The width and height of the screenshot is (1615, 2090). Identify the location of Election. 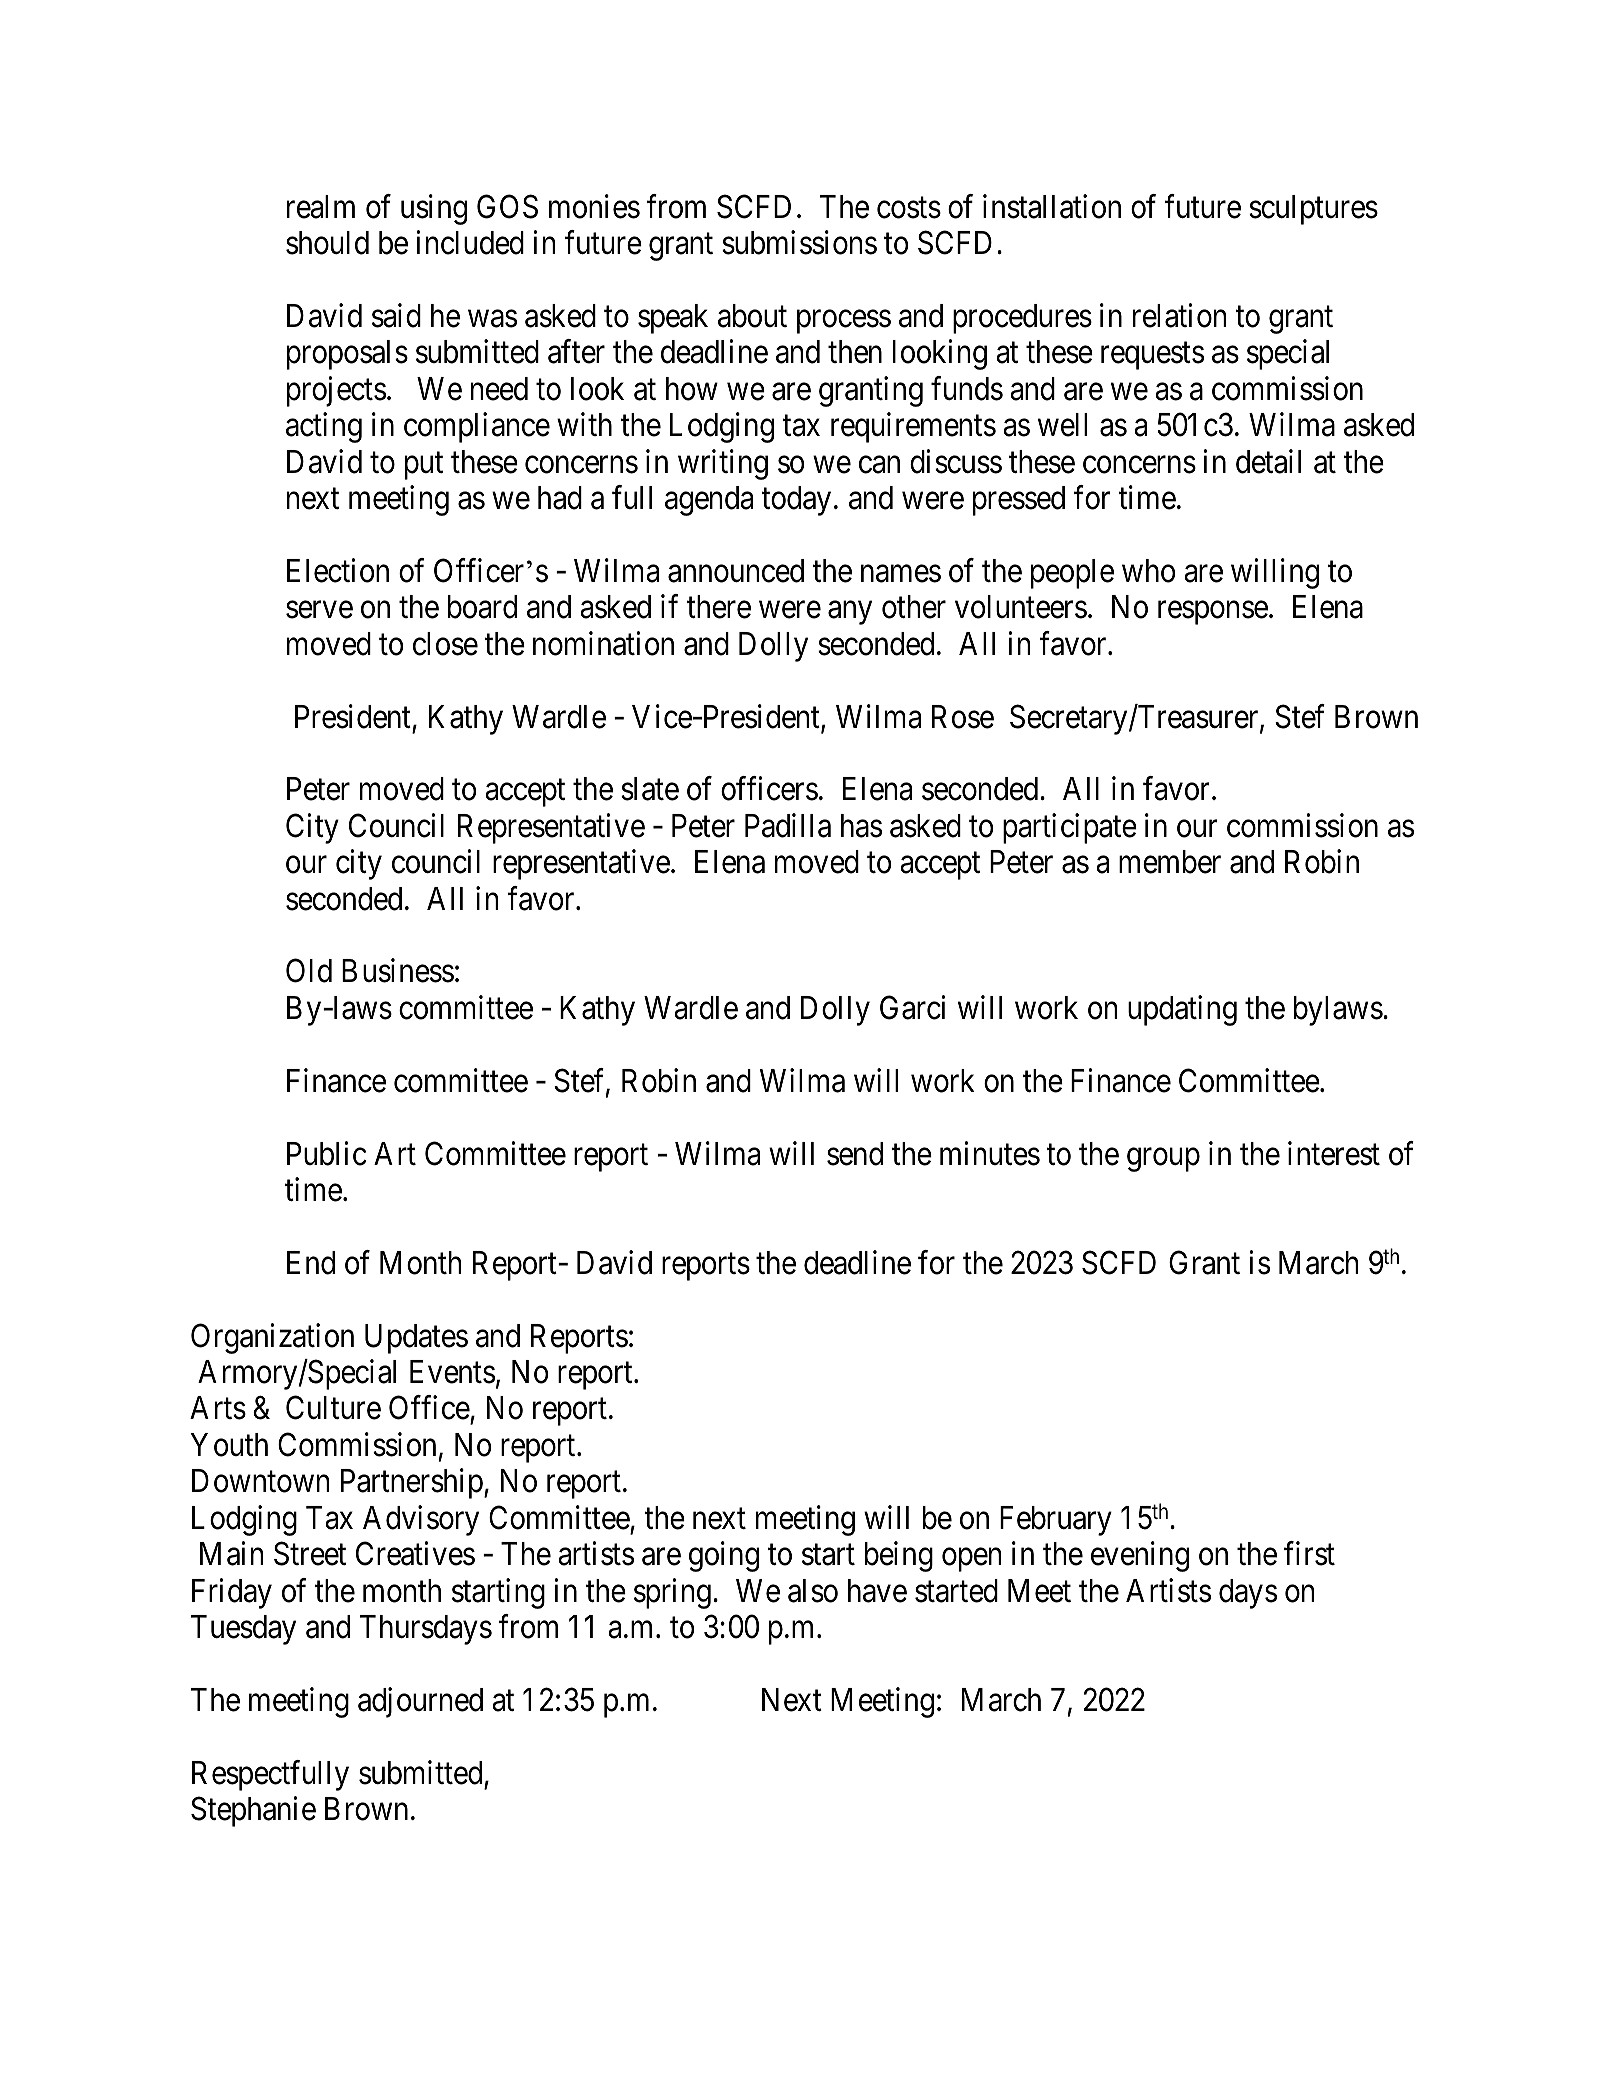
(338, 570).
